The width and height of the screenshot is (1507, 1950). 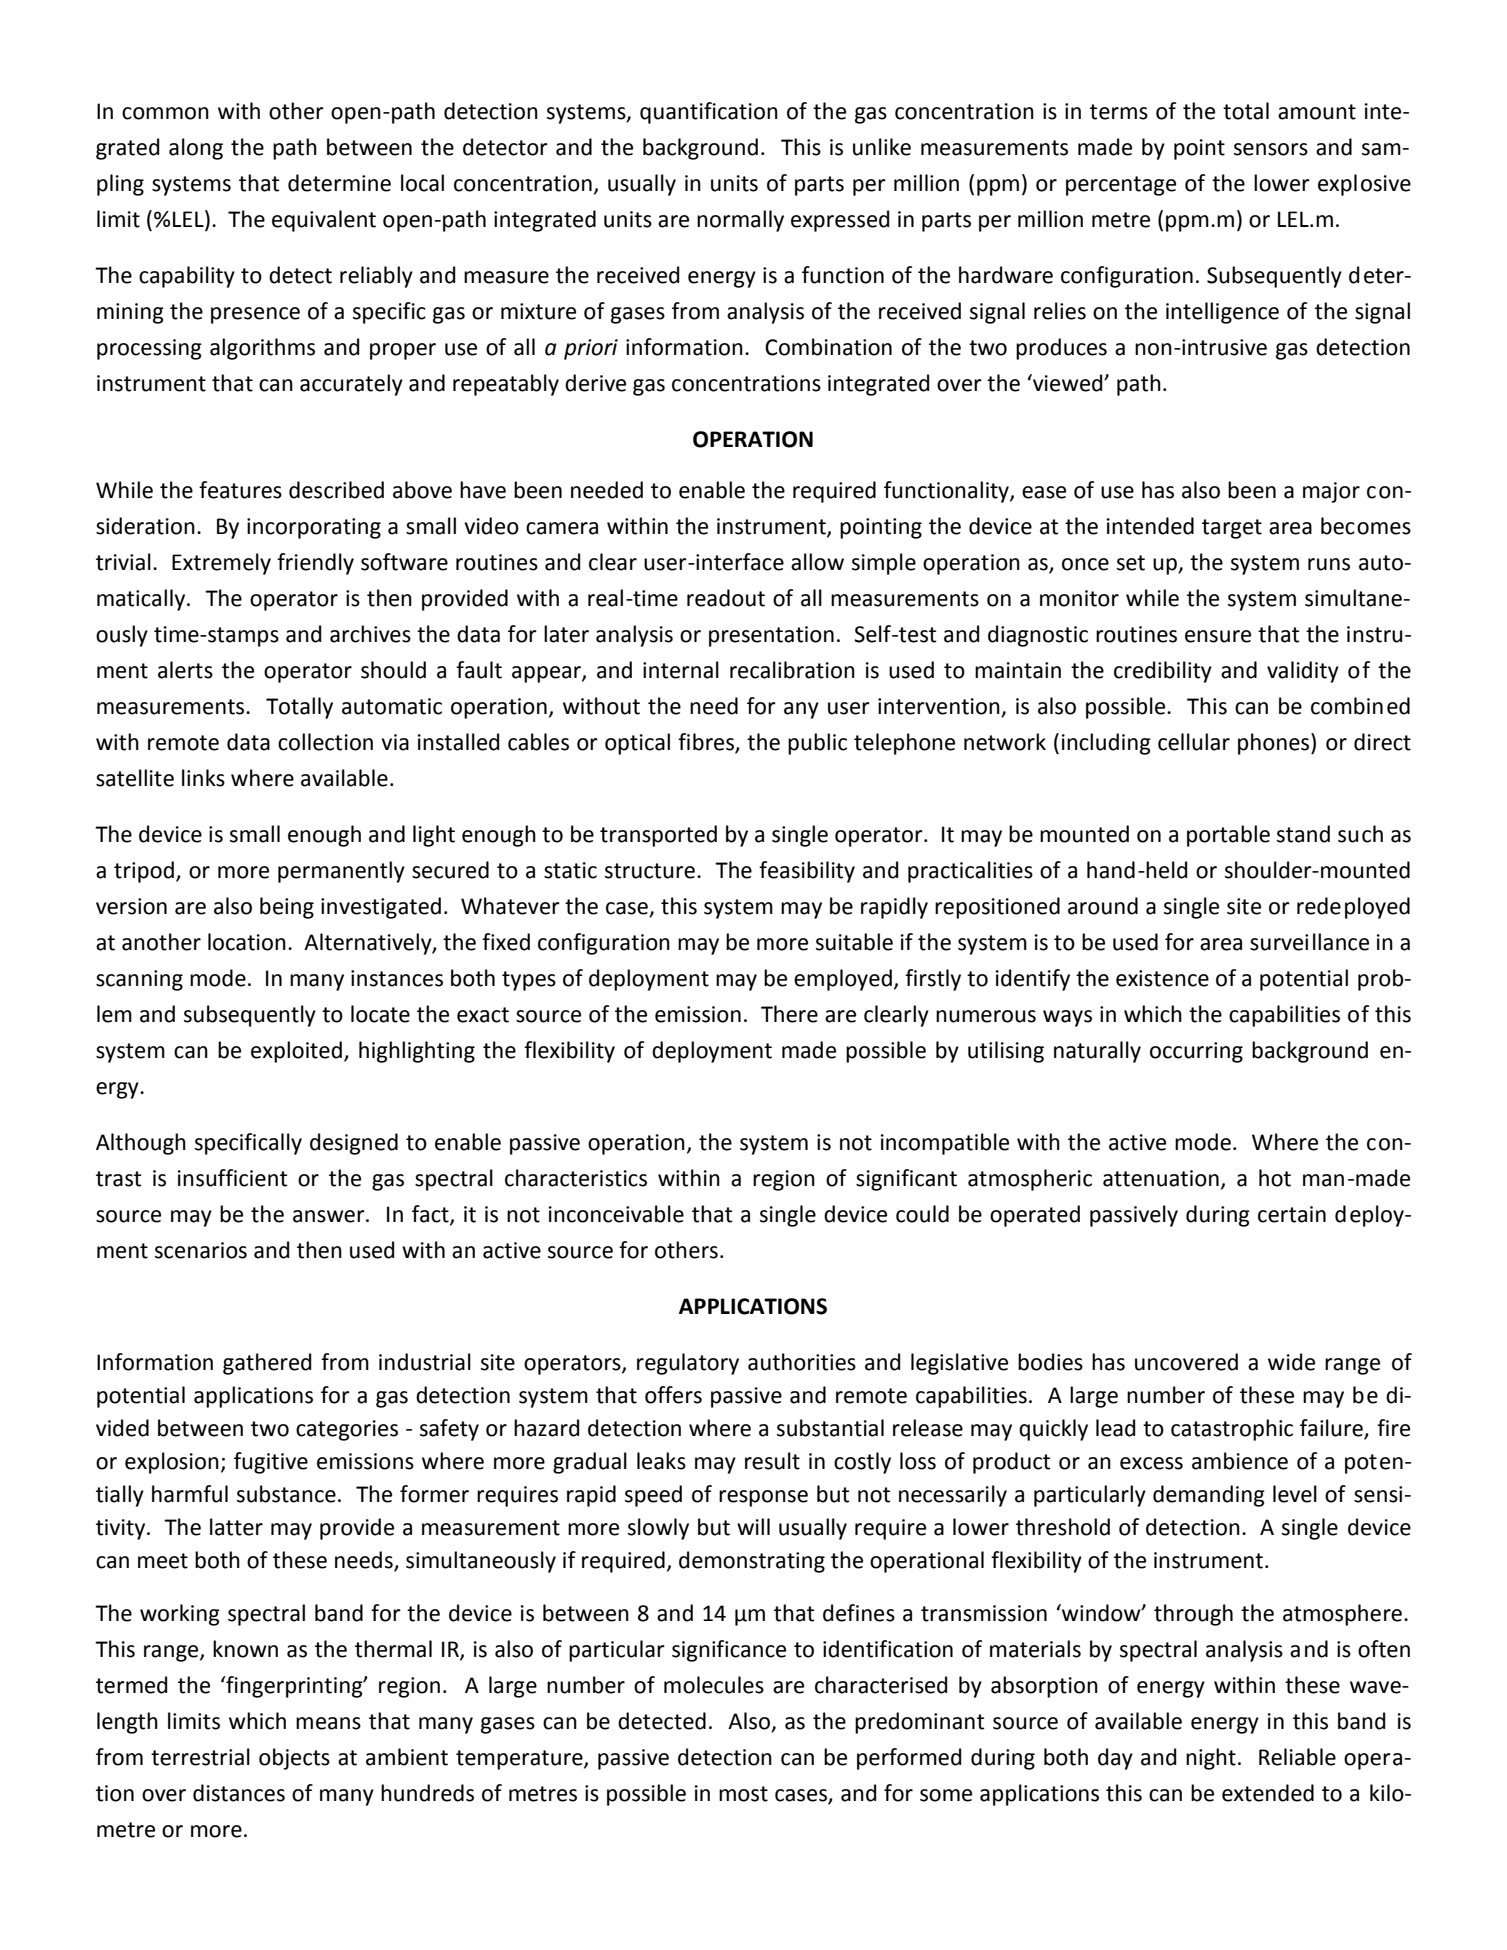 What do you see at coordinates (707, 743) in the screenshot?
I see `fibres` at bounding box center [707, 743].
